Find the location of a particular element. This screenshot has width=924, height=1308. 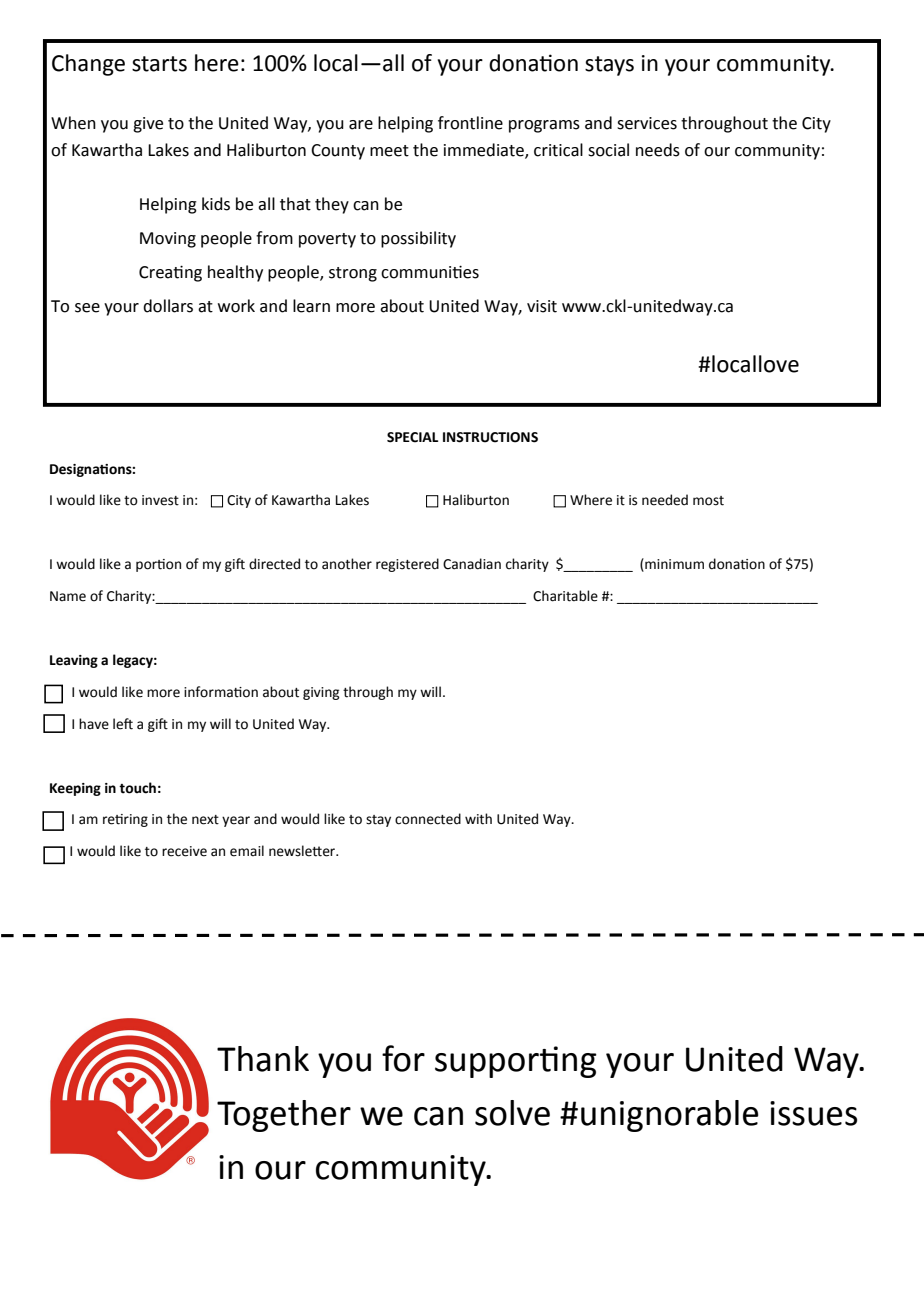

dollars is located at coordinates (168, 306).
